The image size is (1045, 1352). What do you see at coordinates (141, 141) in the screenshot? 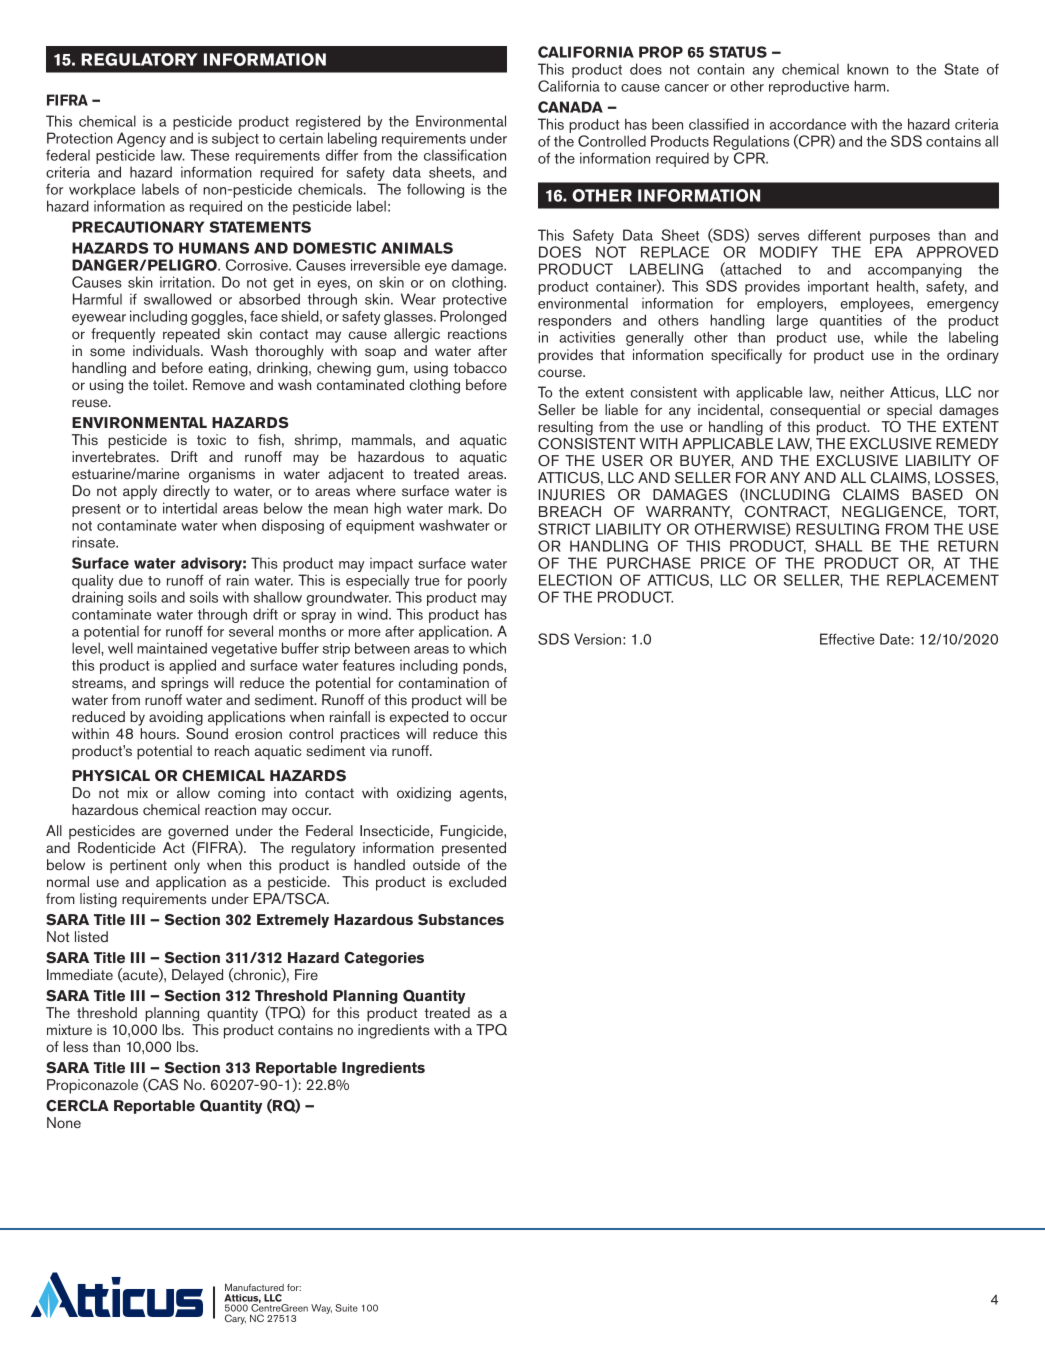
I see `Agency` at bounding box center [141, 141].
